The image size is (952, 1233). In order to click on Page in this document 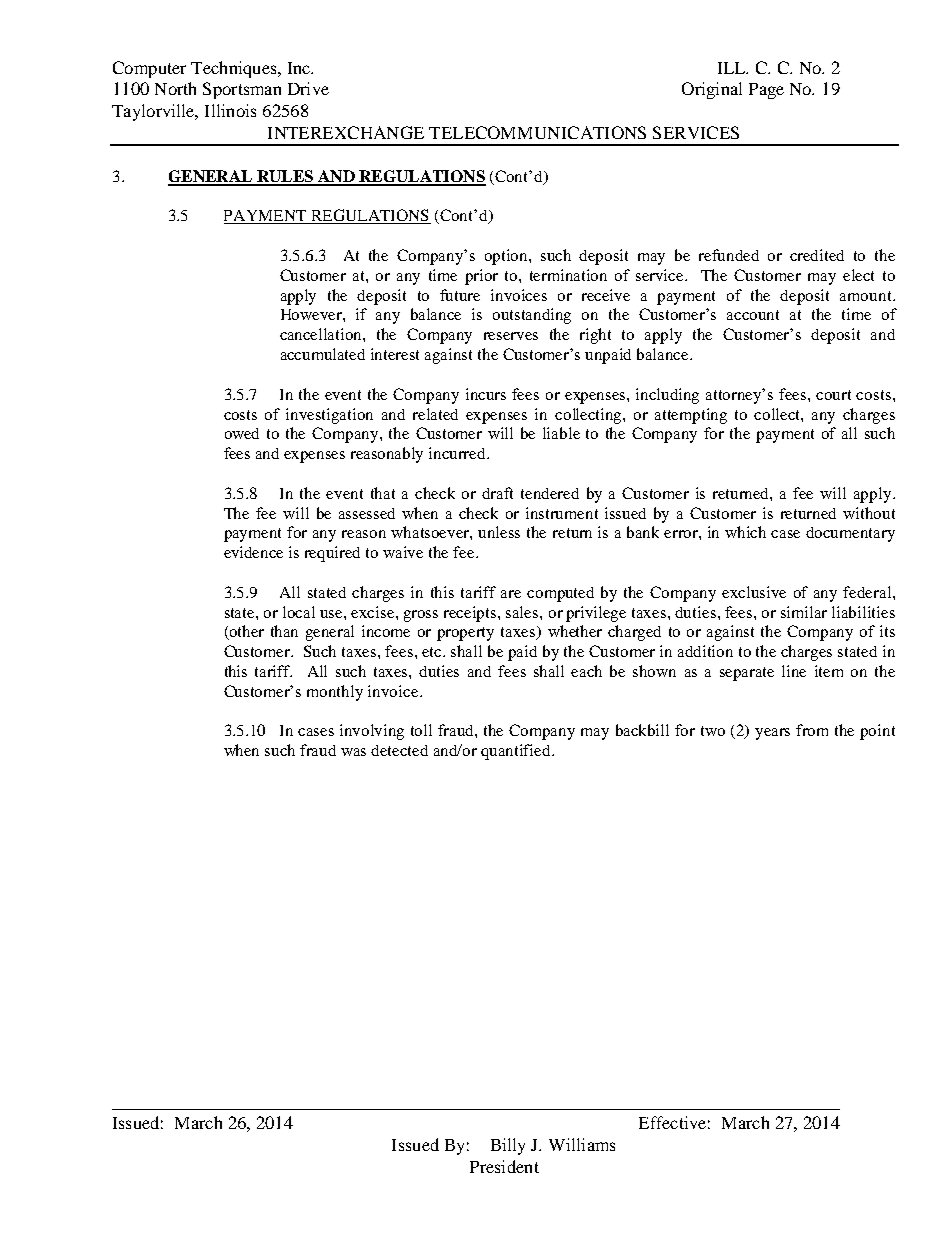, I will do `click(766, 91)`.
